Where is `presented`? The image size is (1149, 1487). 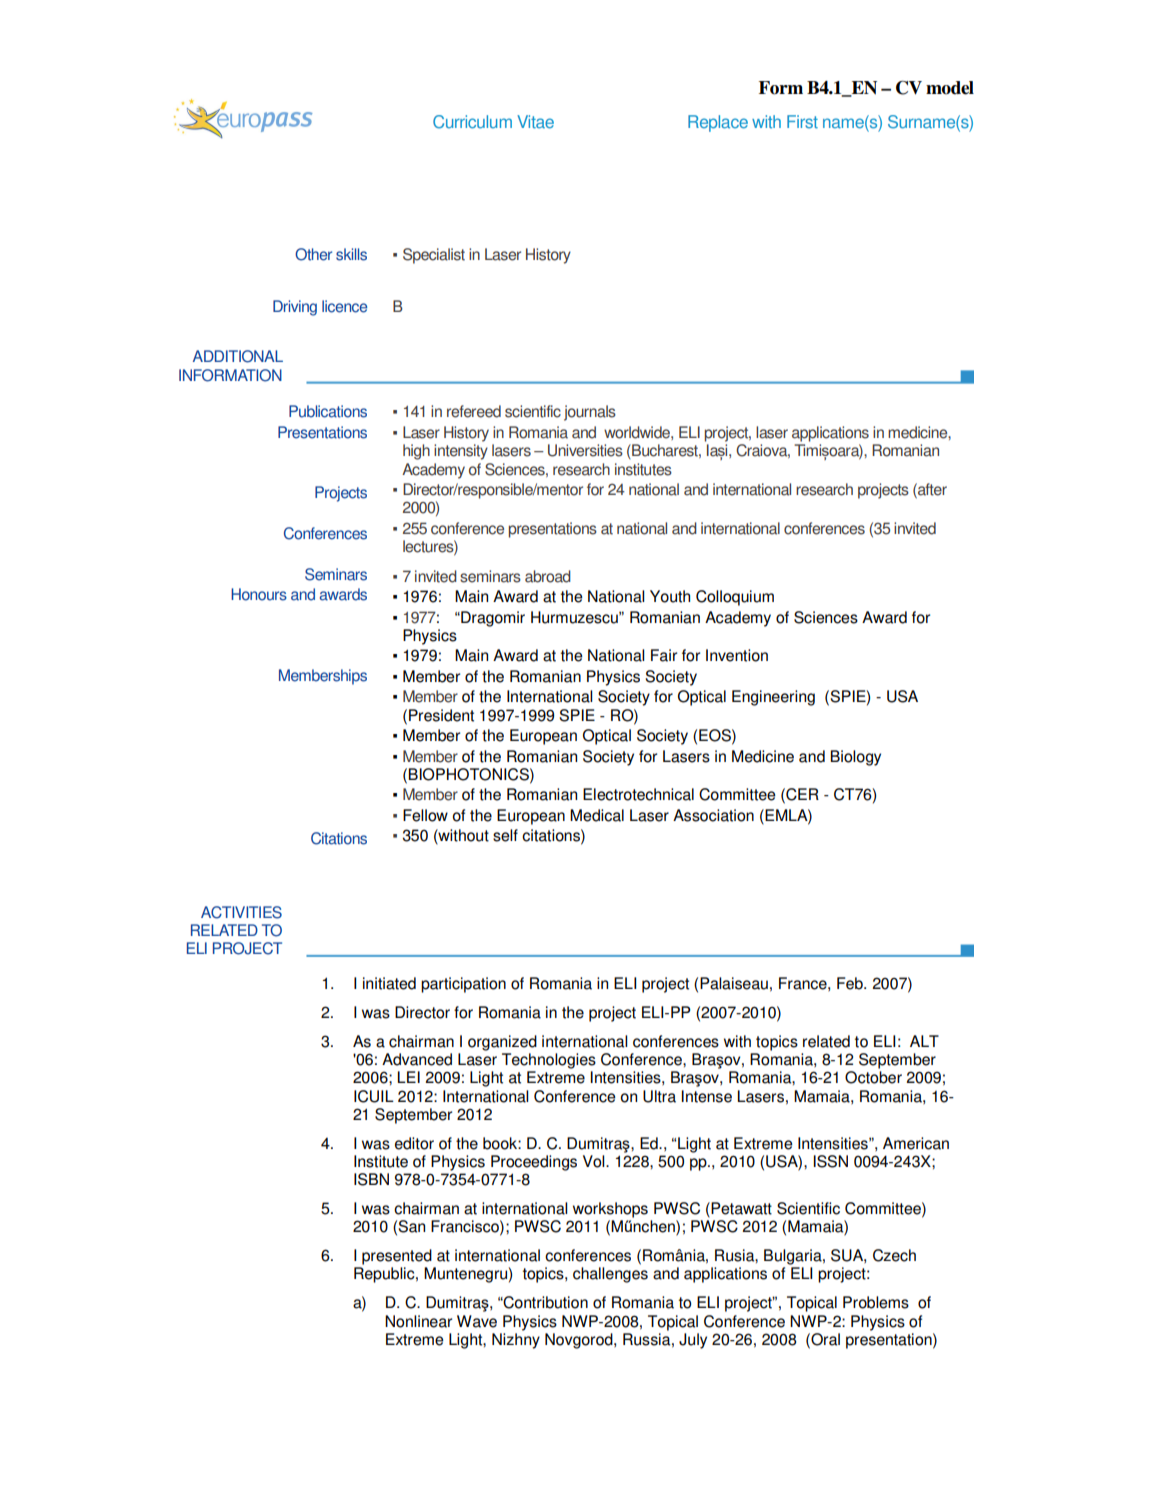
presented is located at coordinates (397, 1257).
